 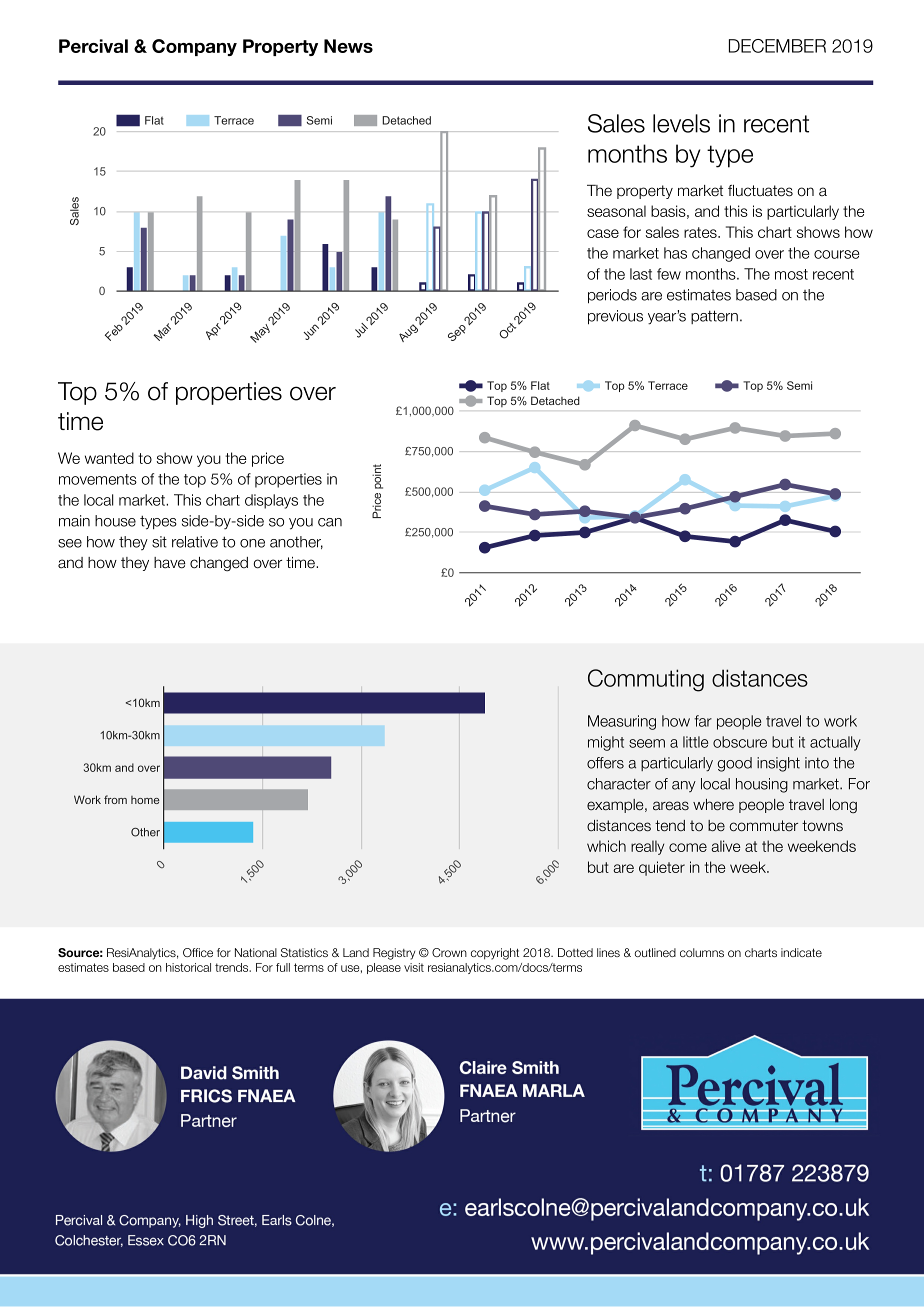 What do you see at coordinates (188, 967) in the image?
I see `historical` at bounding box center [188, 967].
